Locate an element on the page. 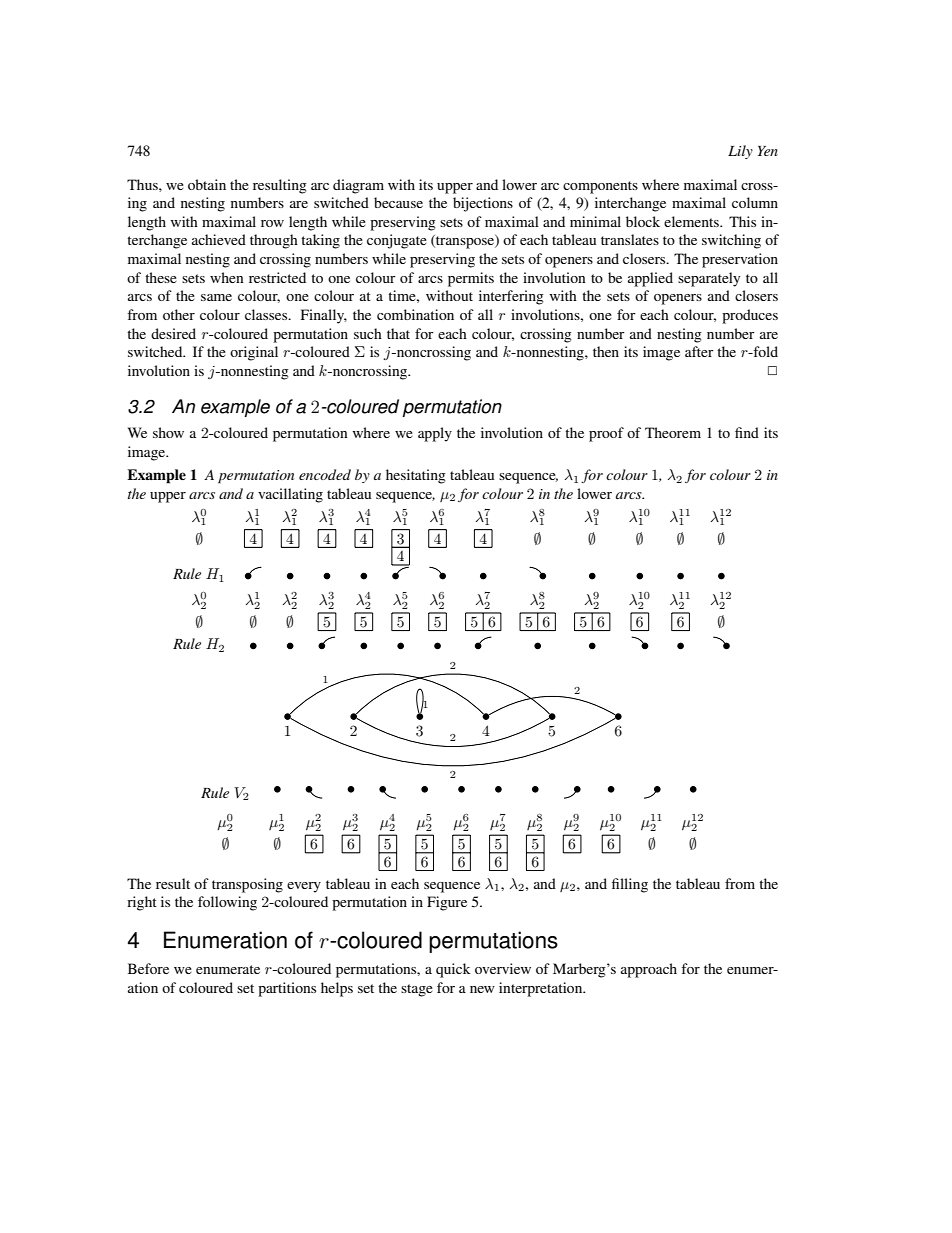  apply is located at coordinates (435, 434).
